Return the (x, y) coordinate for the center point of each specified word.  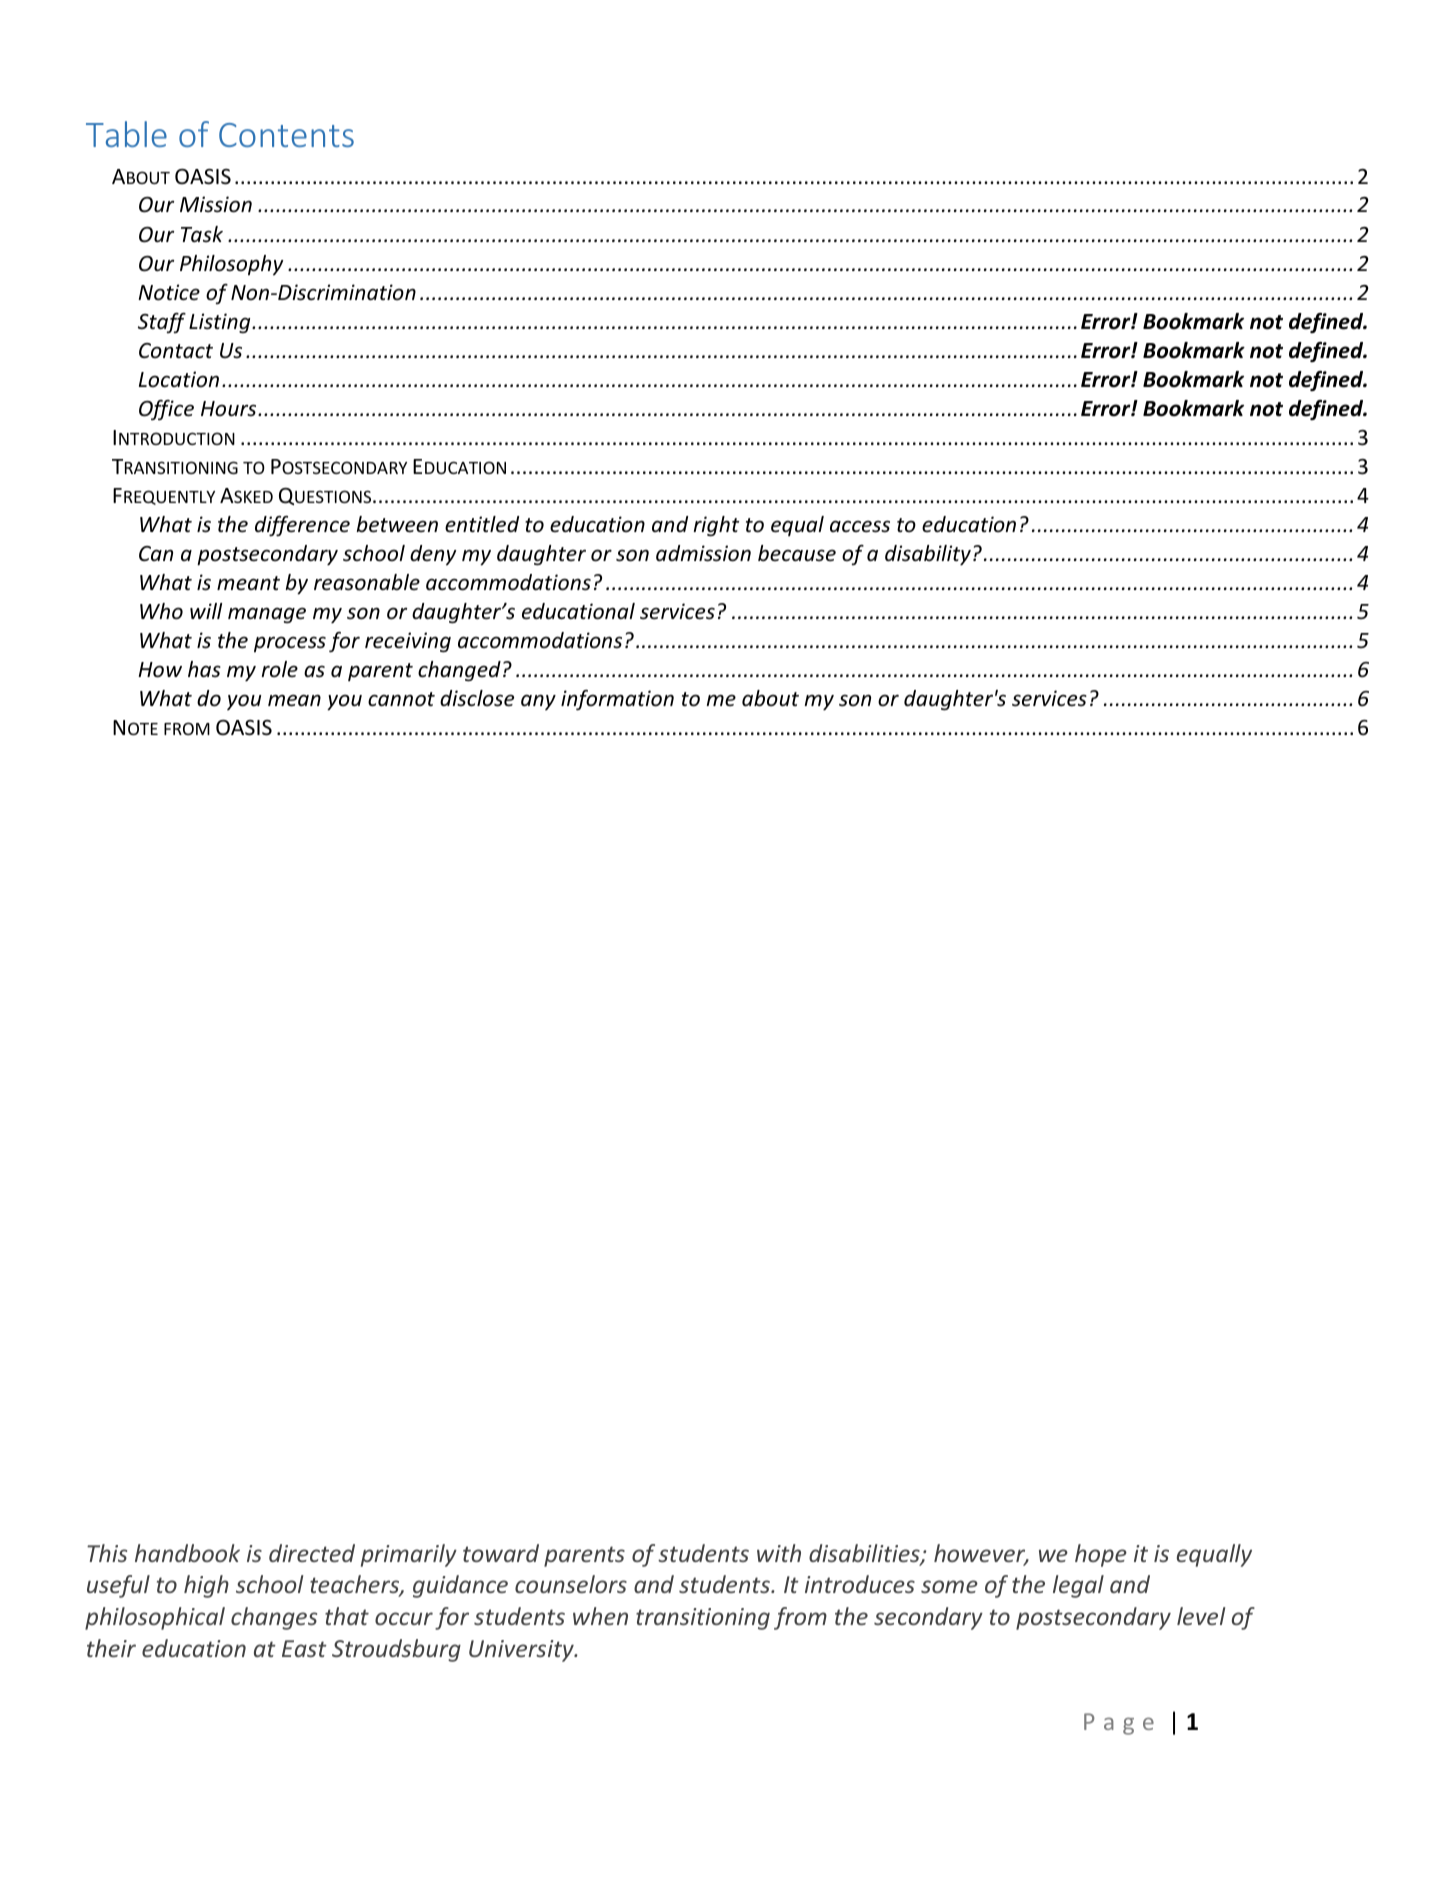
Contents (286, 135)
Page (1119, 1724)
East (304, 1648)
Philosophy (231, 265)
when (600, 1616)
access (860, 526)
